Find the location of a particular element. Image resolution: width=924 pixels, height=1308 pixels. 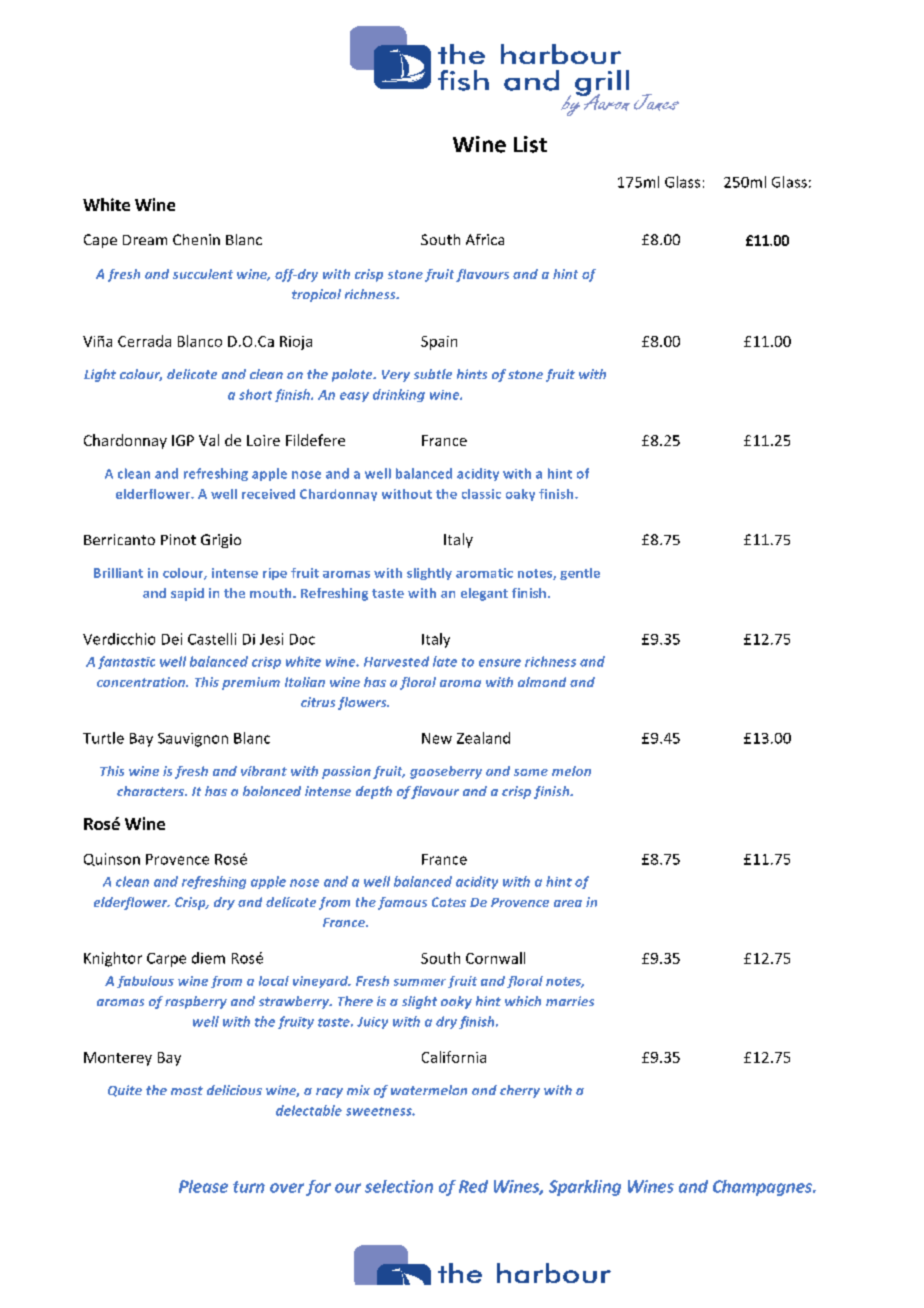

IGP is located at coordinates (183, 440).
